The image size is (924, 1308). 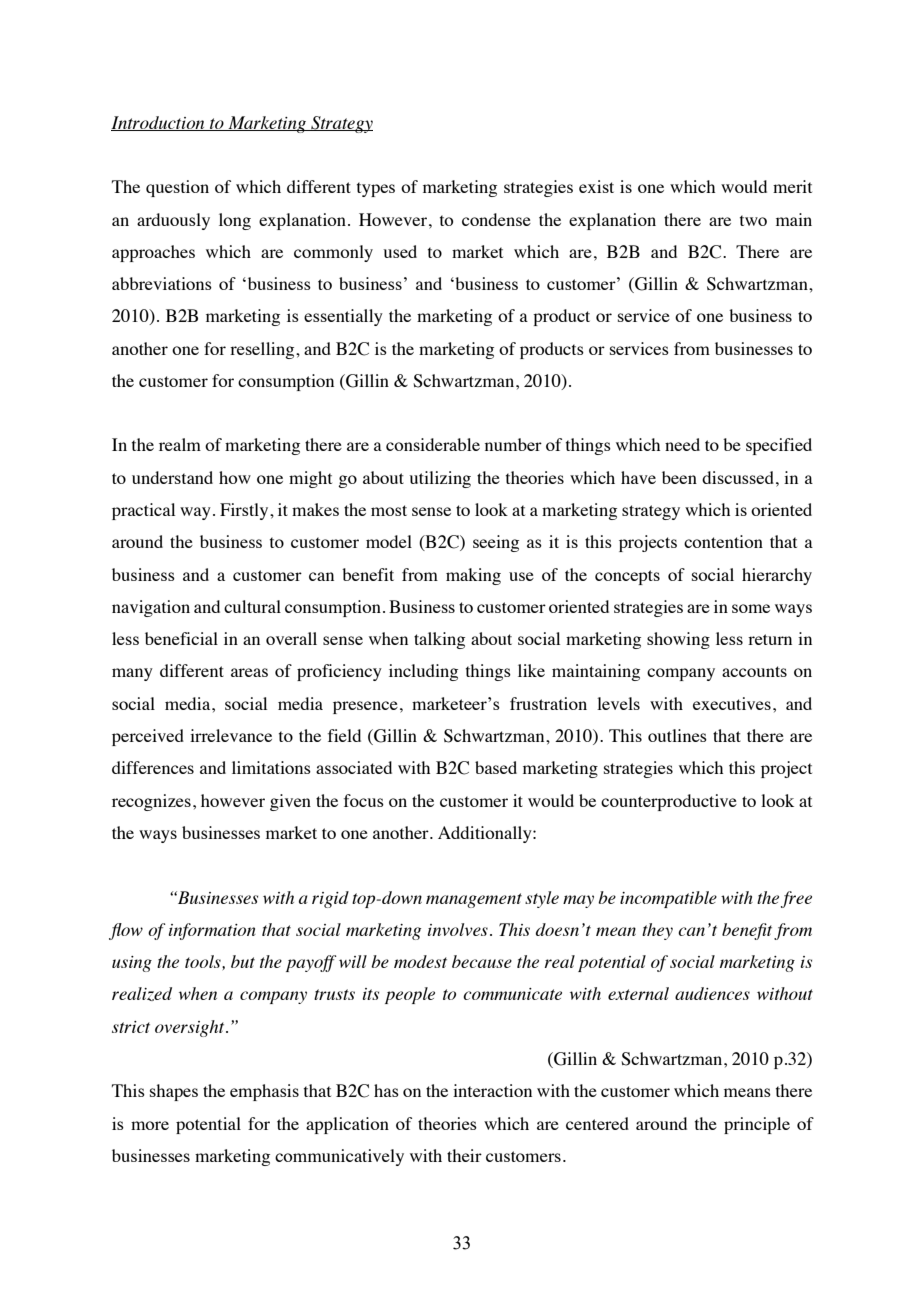 I want to click on showing, so click(x=678, y=640).
